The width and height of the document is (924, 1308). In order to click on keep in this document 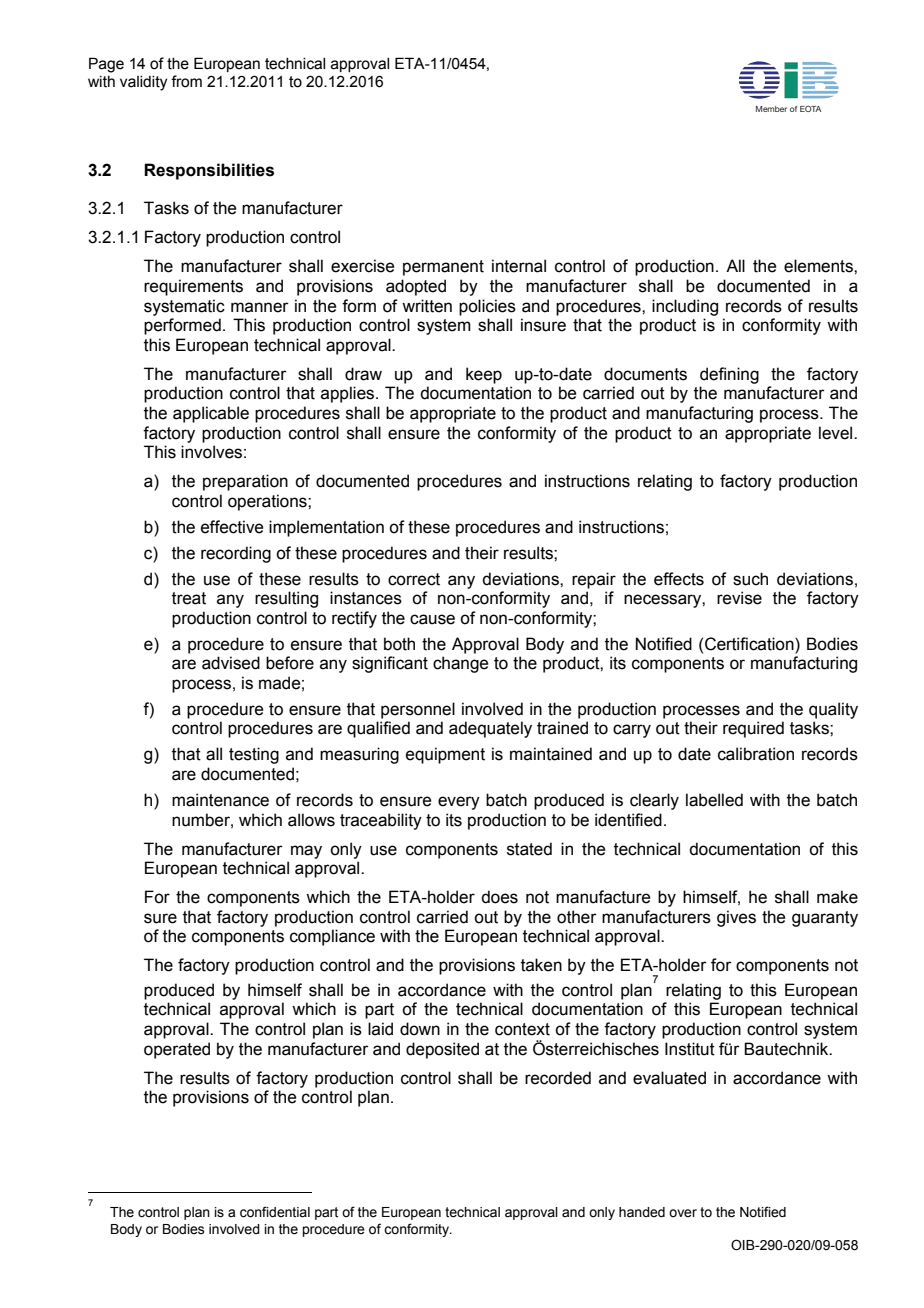, I will do `click(484, 375)`.
